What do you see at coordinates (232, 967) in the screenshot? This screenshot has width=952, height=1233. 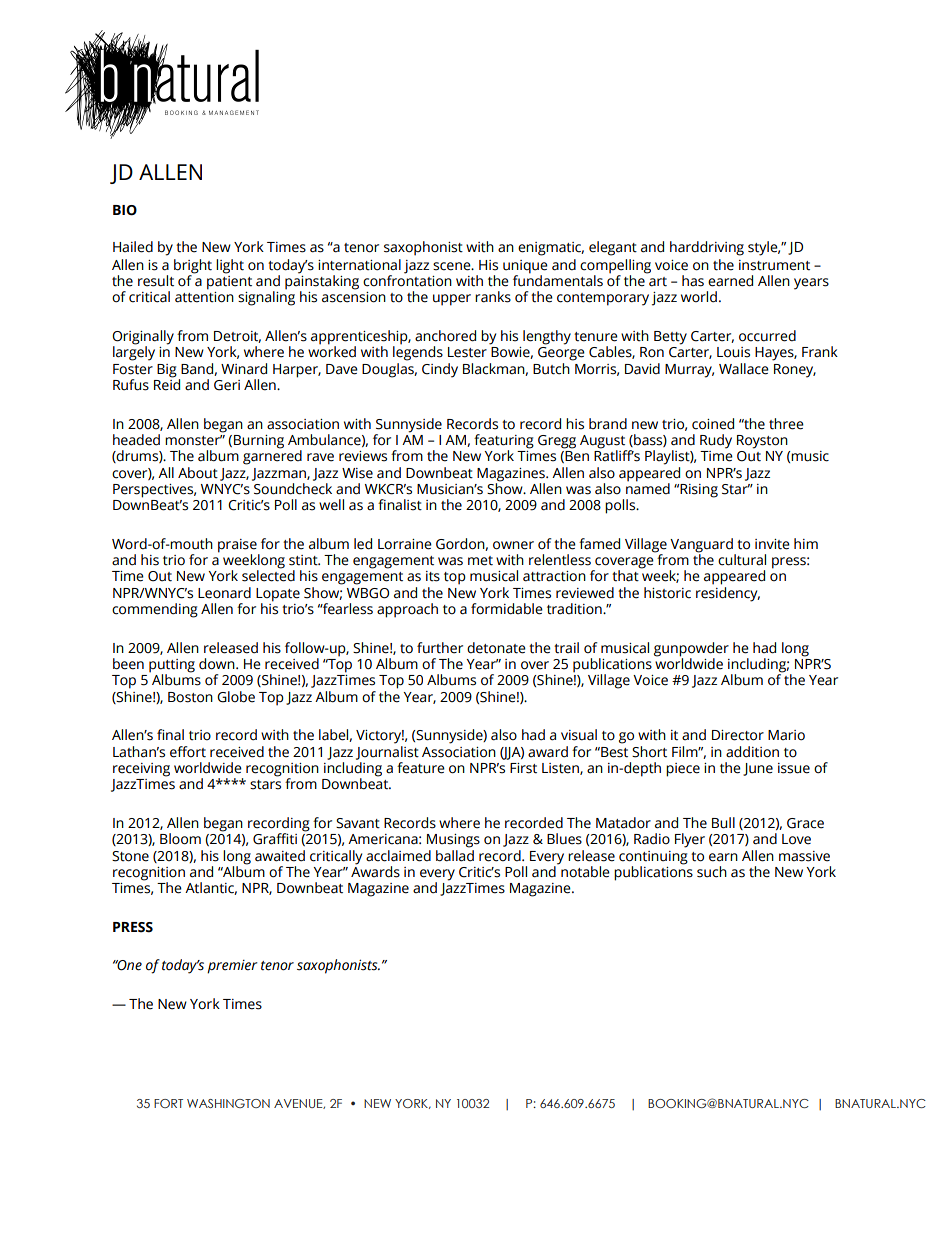 I see `premier` at bounding box center [232, 967].
